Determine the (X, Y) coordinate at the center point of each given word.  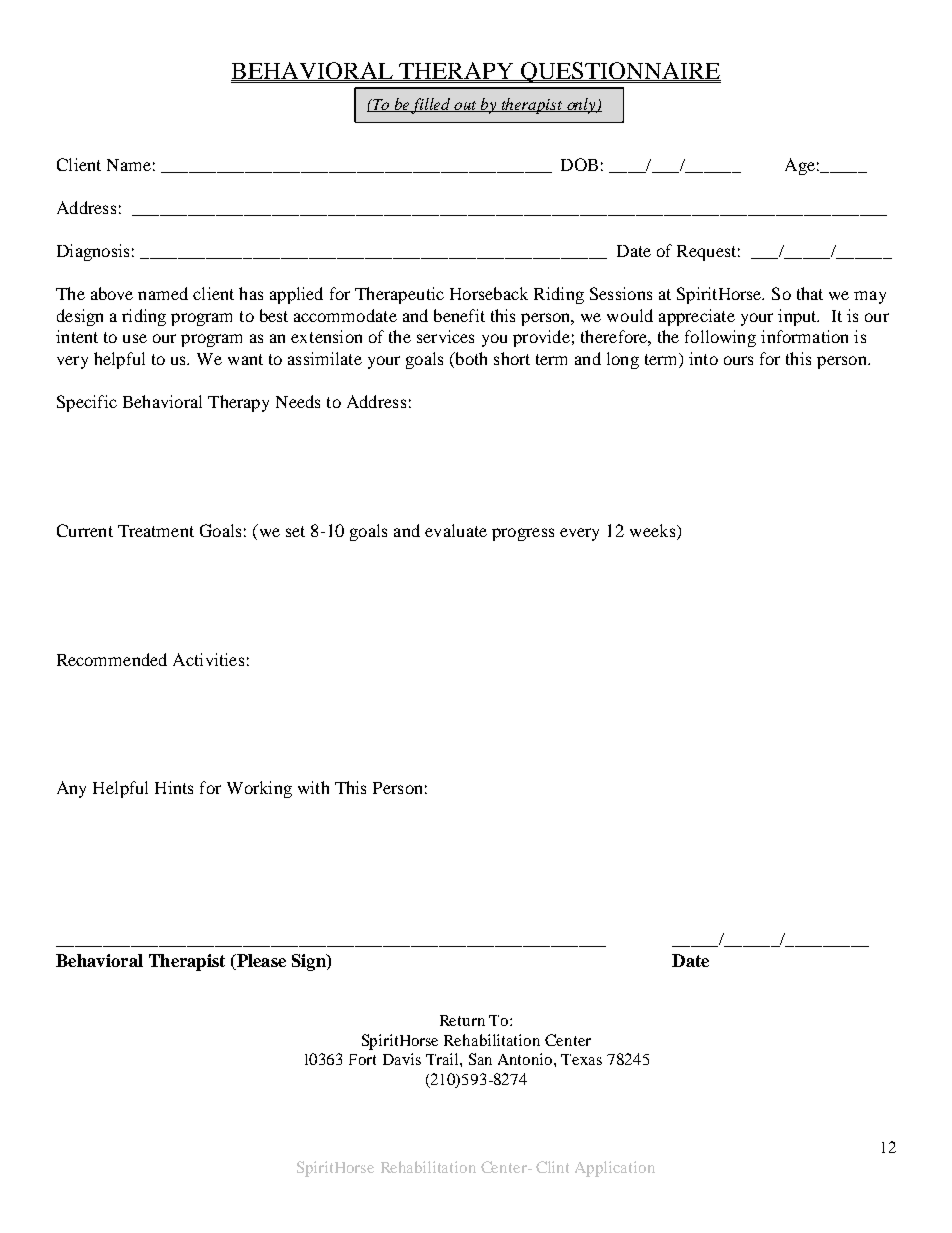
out (466, 106)
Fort (362, 1059)
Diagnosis (93, 252)
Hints (174, 787)
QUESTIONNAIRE (620, 72)
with (313, 787)
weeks (654, 530)
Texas (581, 1059)
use (135, 338)
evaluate (456, 530)
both (470, 358)
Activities (208, 659)
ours (738, 360)
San (480, 1059)
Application (615, 1169)
